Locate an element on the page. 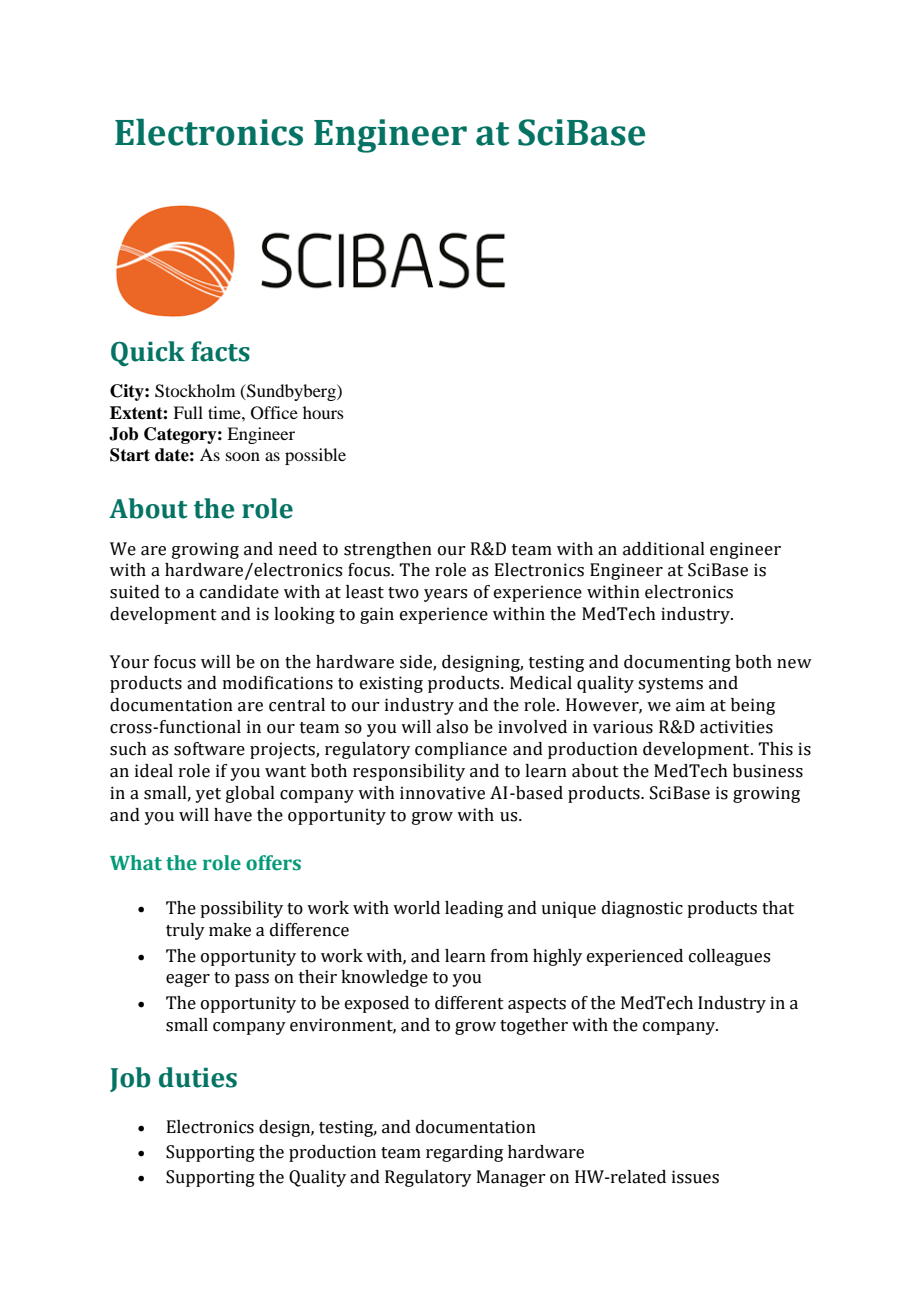 This page has width=924, height=1308. documenting is located at coordinates (677, 663).
